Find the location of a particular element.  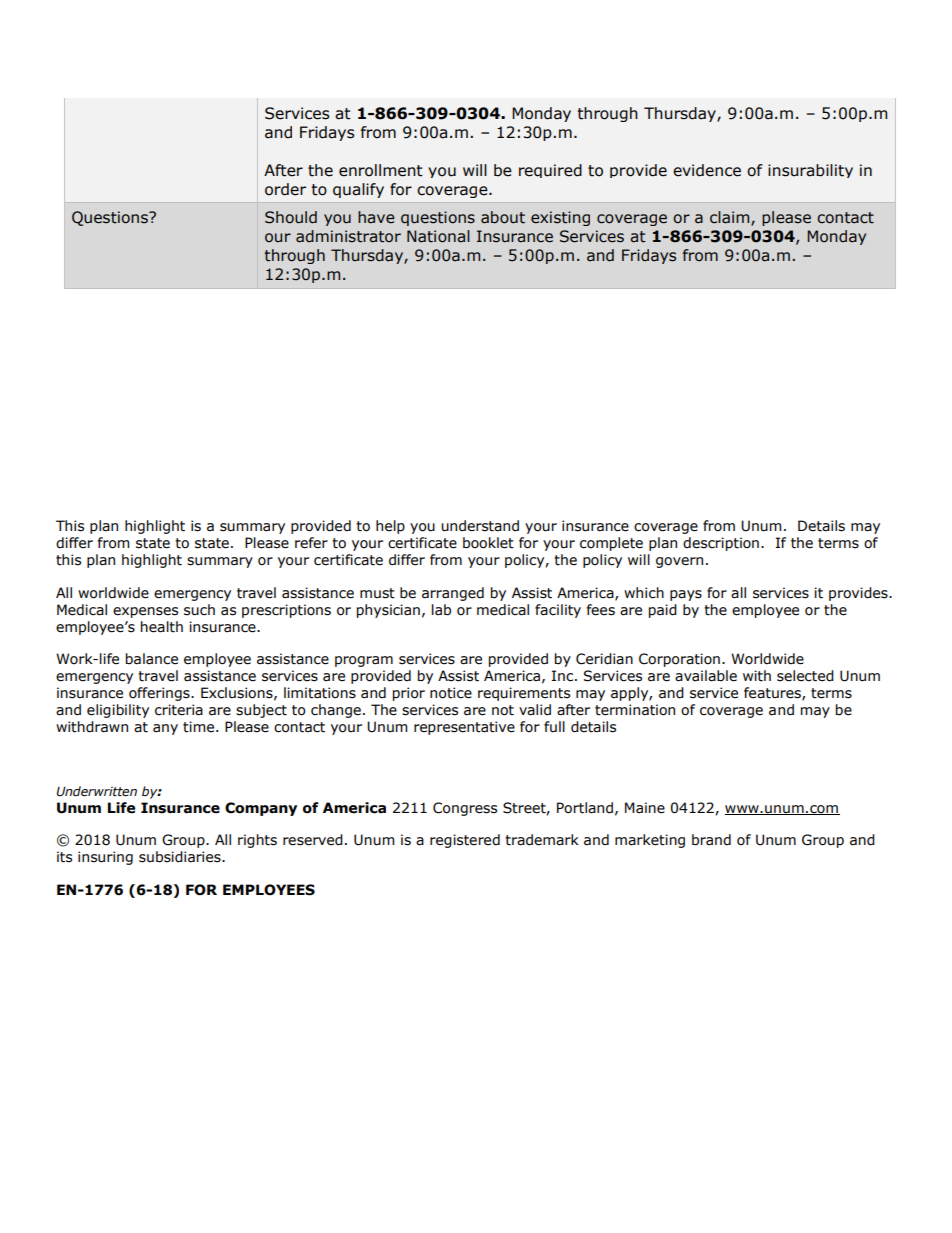

understand is located at coordinates (480, 526).
